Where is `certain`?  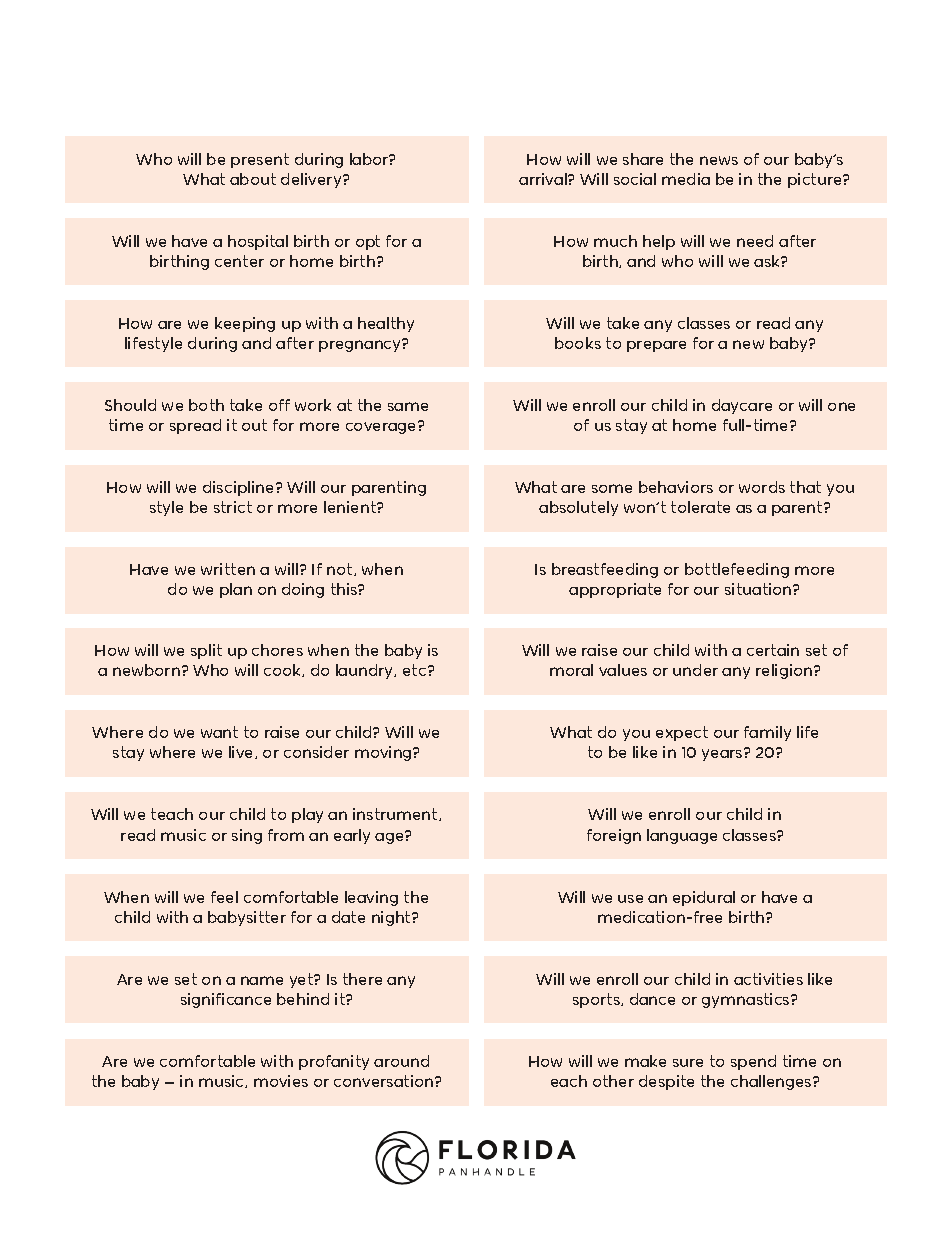
certain is located at coordinates (773, 650).
